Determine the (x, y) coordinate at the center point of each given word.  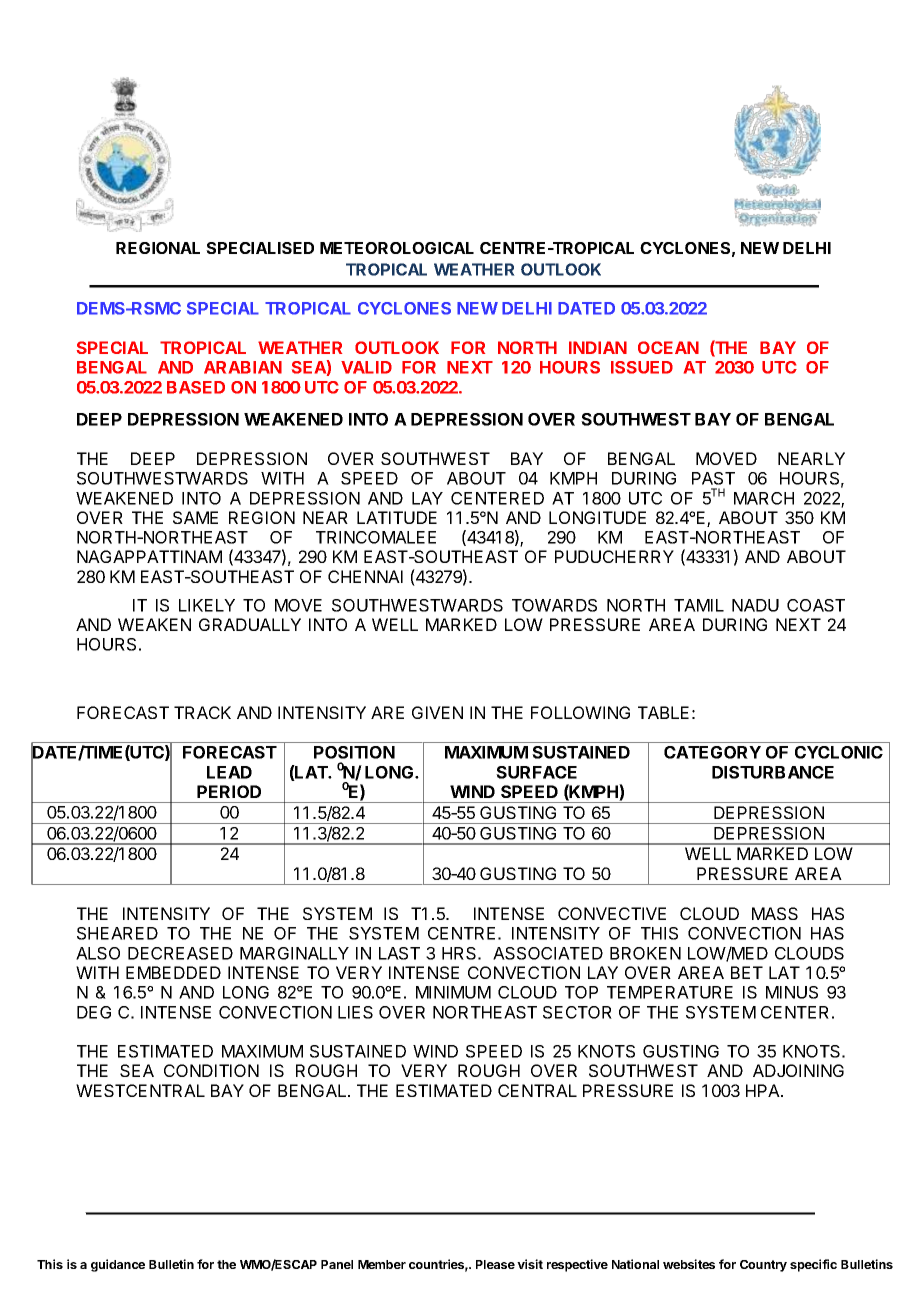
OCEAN (668, 347)
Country (763, 1266)
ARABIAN (243, 367)
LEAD (229, 772)
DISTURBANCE (773, 772)
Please (495, 1264)
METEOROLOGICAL (397, 248)
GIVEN (437, 712)
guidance (118, 1265)
